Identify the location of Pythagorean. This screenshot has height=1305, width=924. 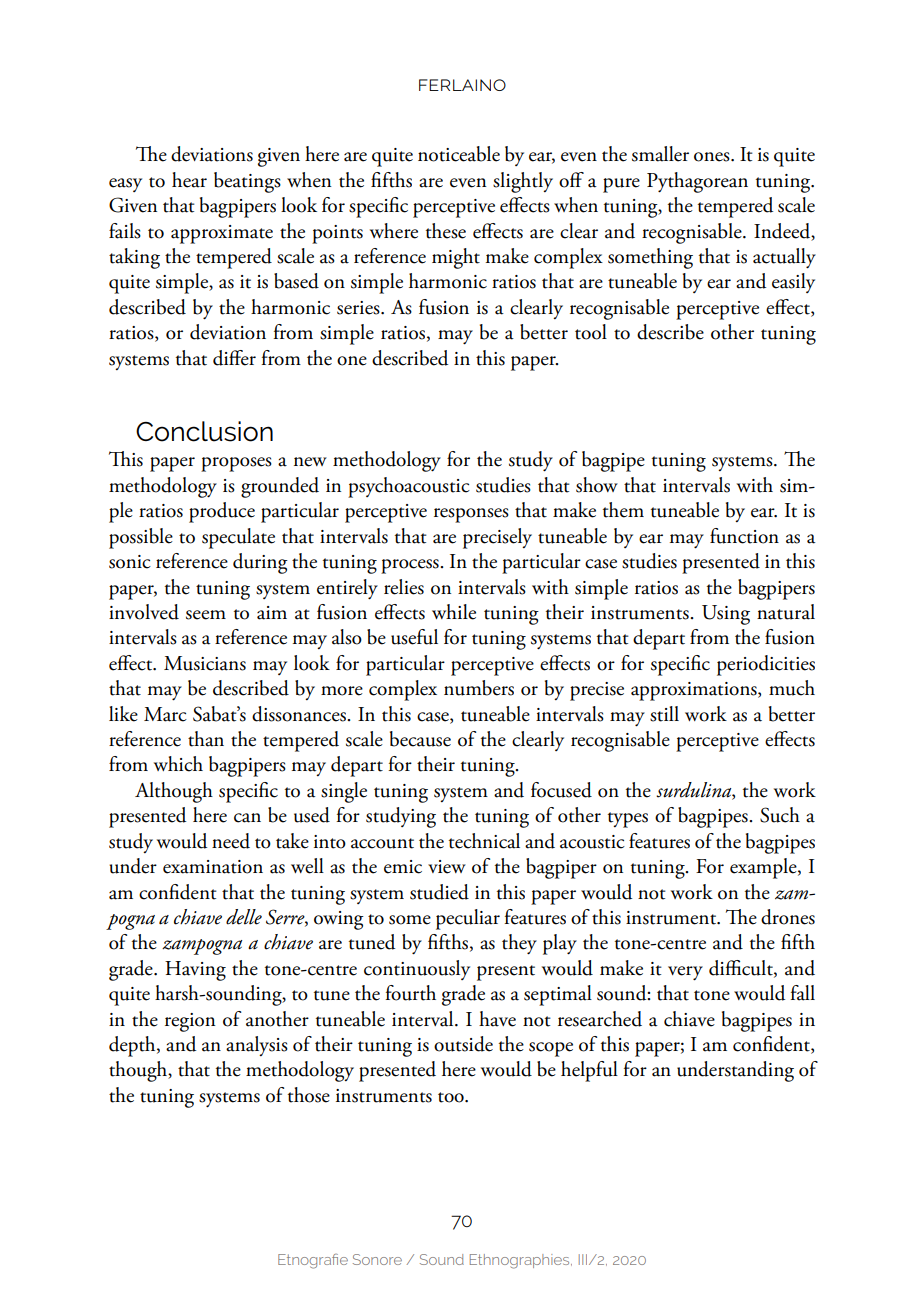
(697, 182).
